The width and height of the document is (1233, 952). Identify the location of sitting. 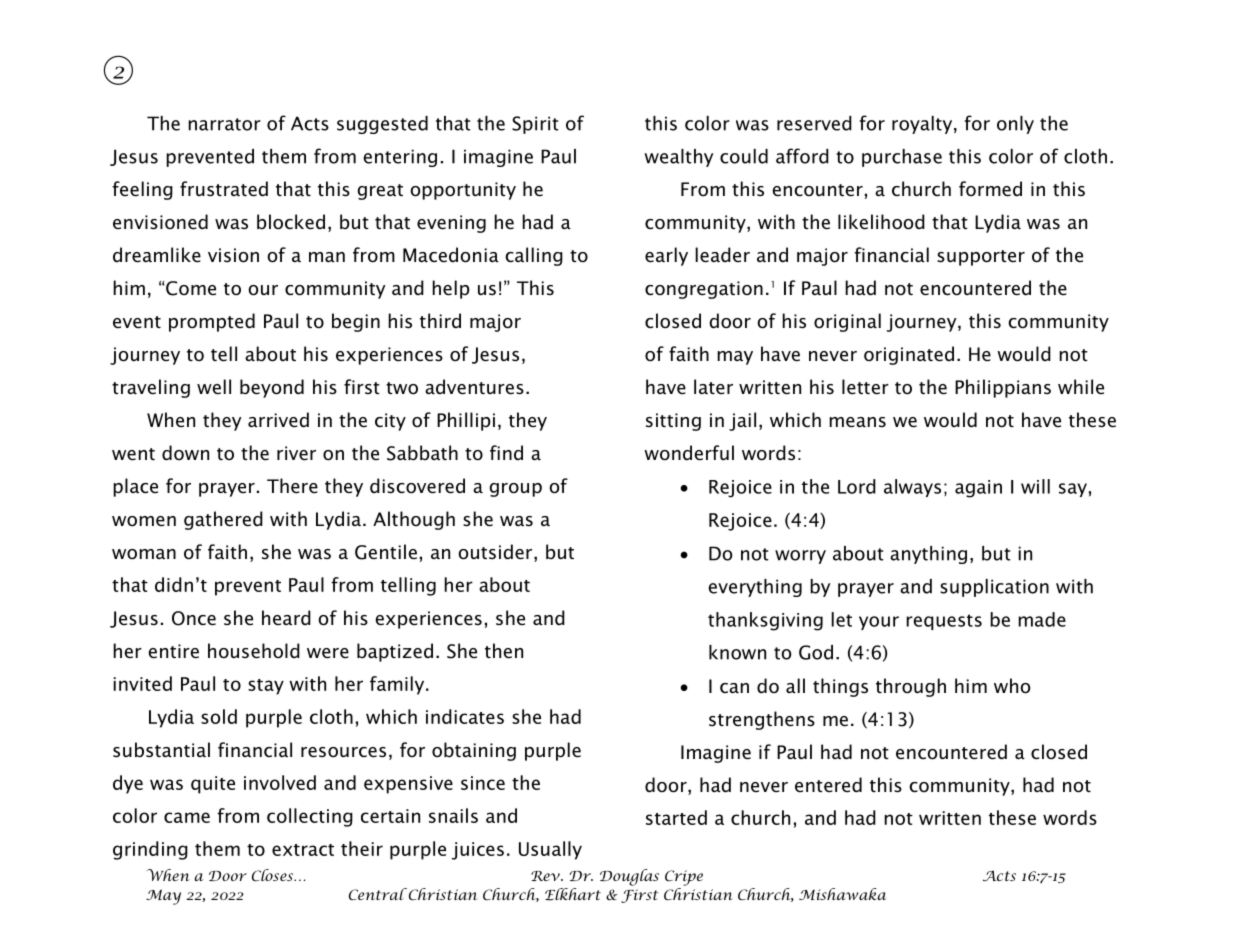
(673, 422).
